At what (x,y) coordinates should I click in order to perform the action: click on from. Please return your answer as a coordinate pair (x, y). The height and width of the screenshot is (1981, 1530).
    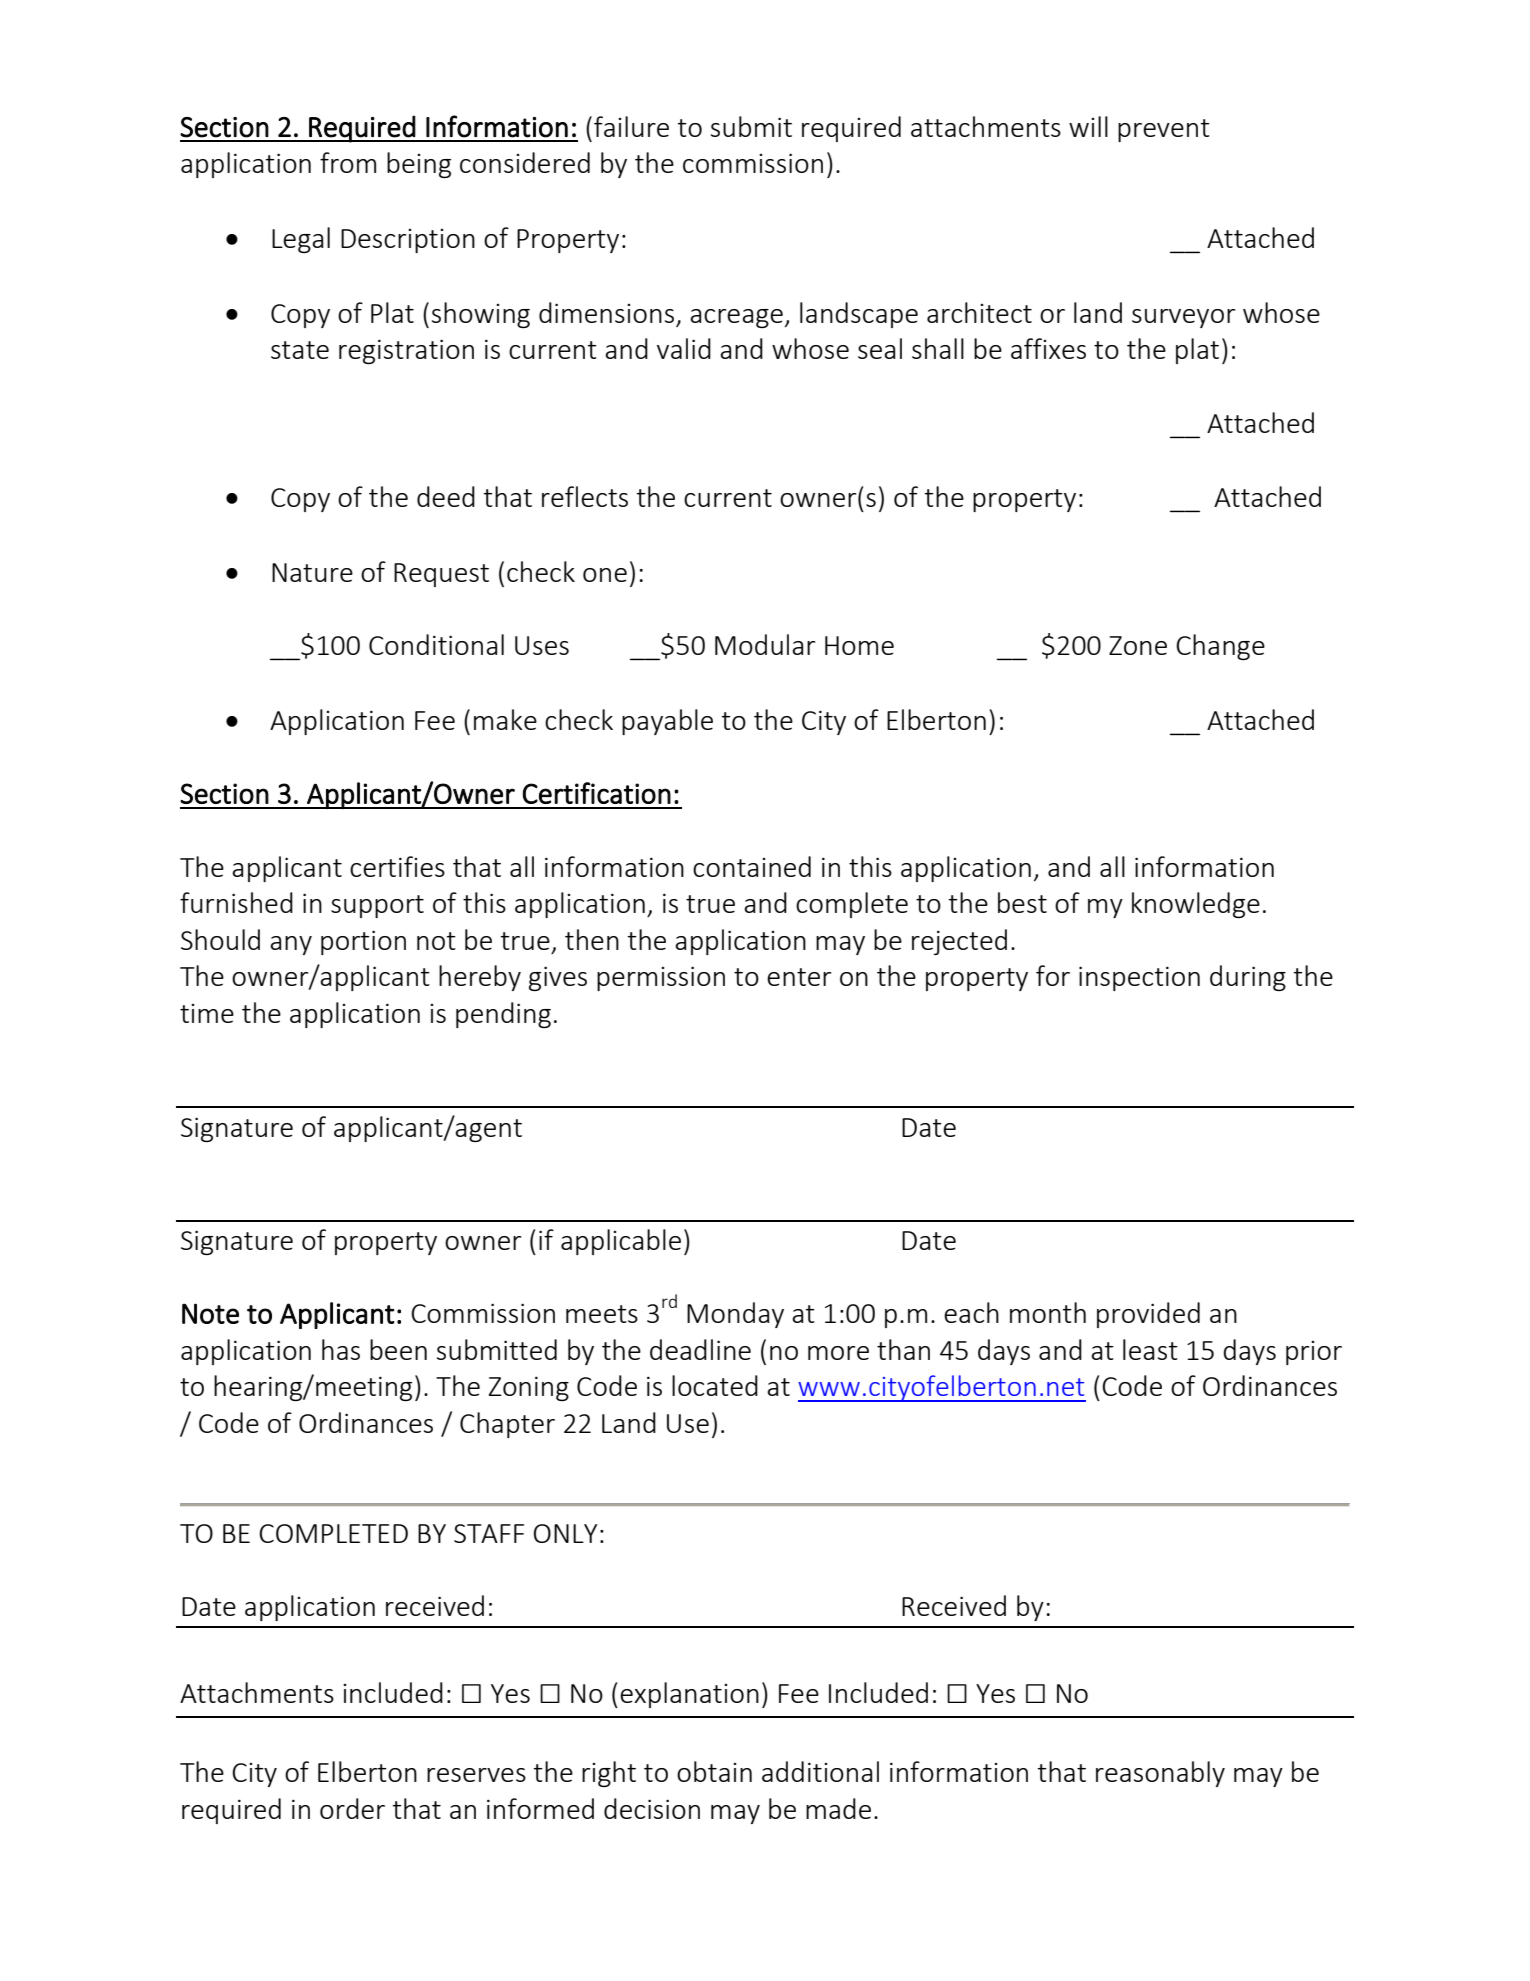
    Looking at the image, I should click on (348, 162).
